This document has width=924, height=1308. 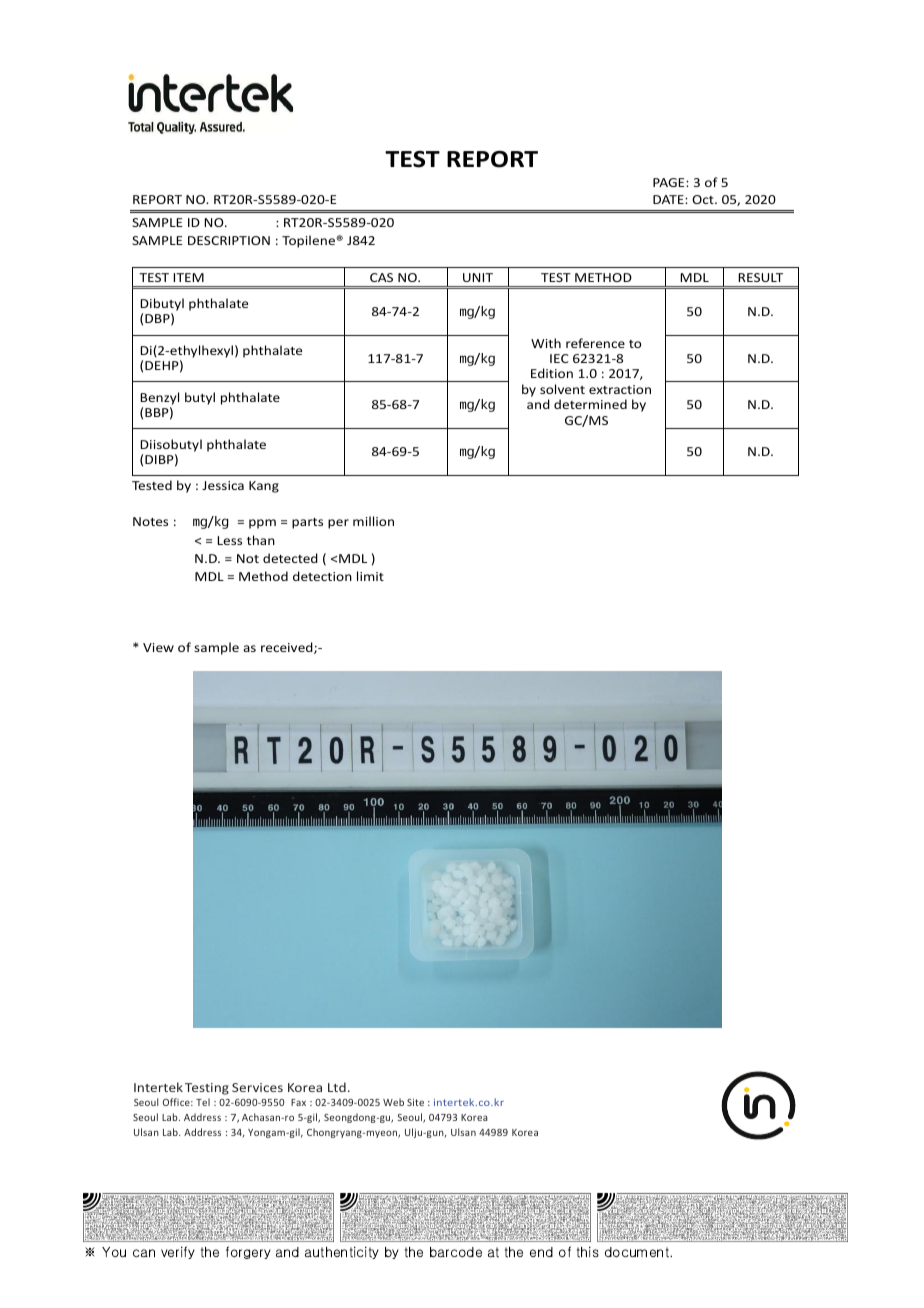 I want to click on verify, so click(x=178, y=1252).
